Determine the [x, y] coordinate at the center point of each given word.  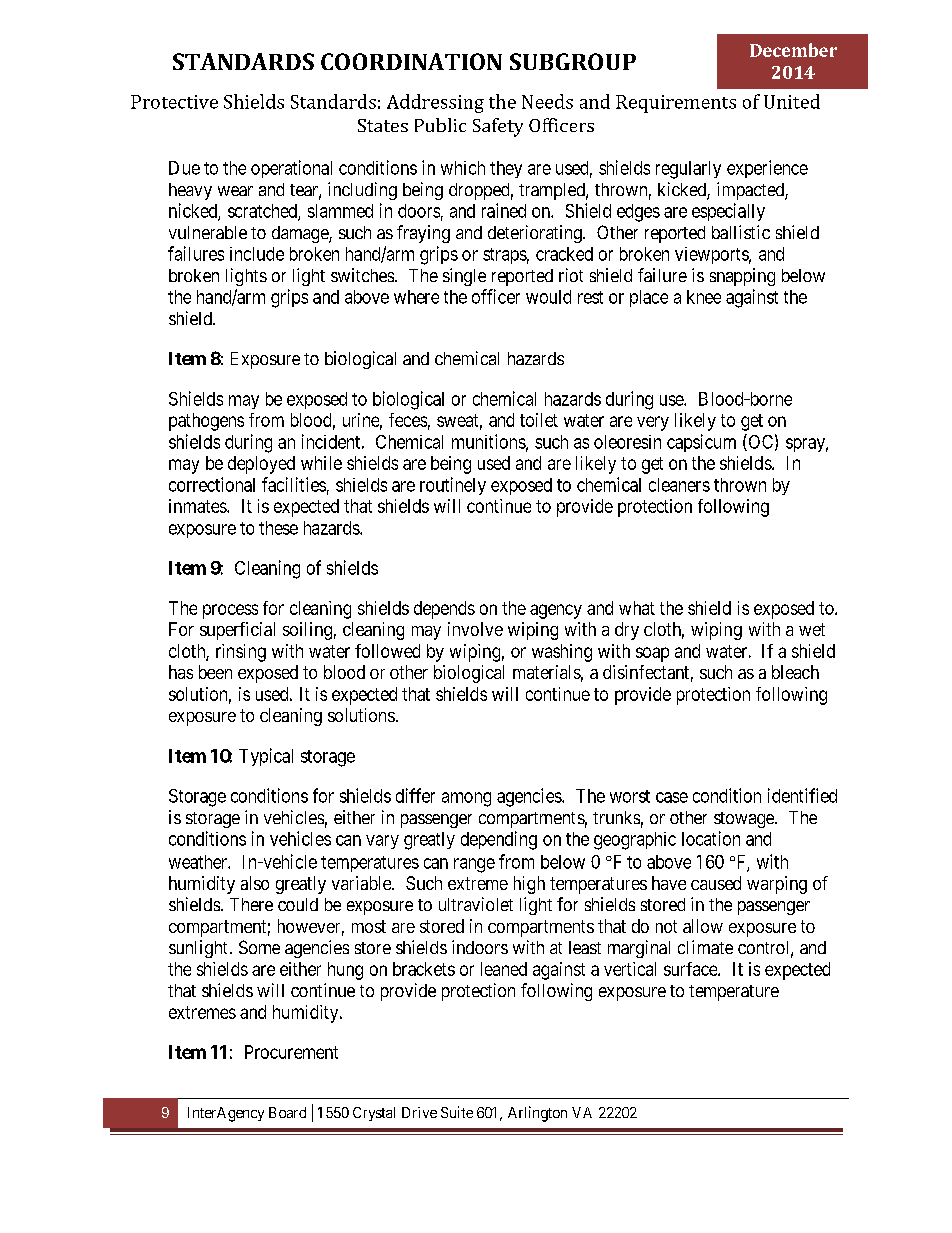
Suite [457, 1112]
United [792, 101]
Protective [174, 102]
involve [475, 629]
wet [812, 629]
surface [691, 969]
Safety [498, 127]
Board [287, 1112]
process [230, 611]
